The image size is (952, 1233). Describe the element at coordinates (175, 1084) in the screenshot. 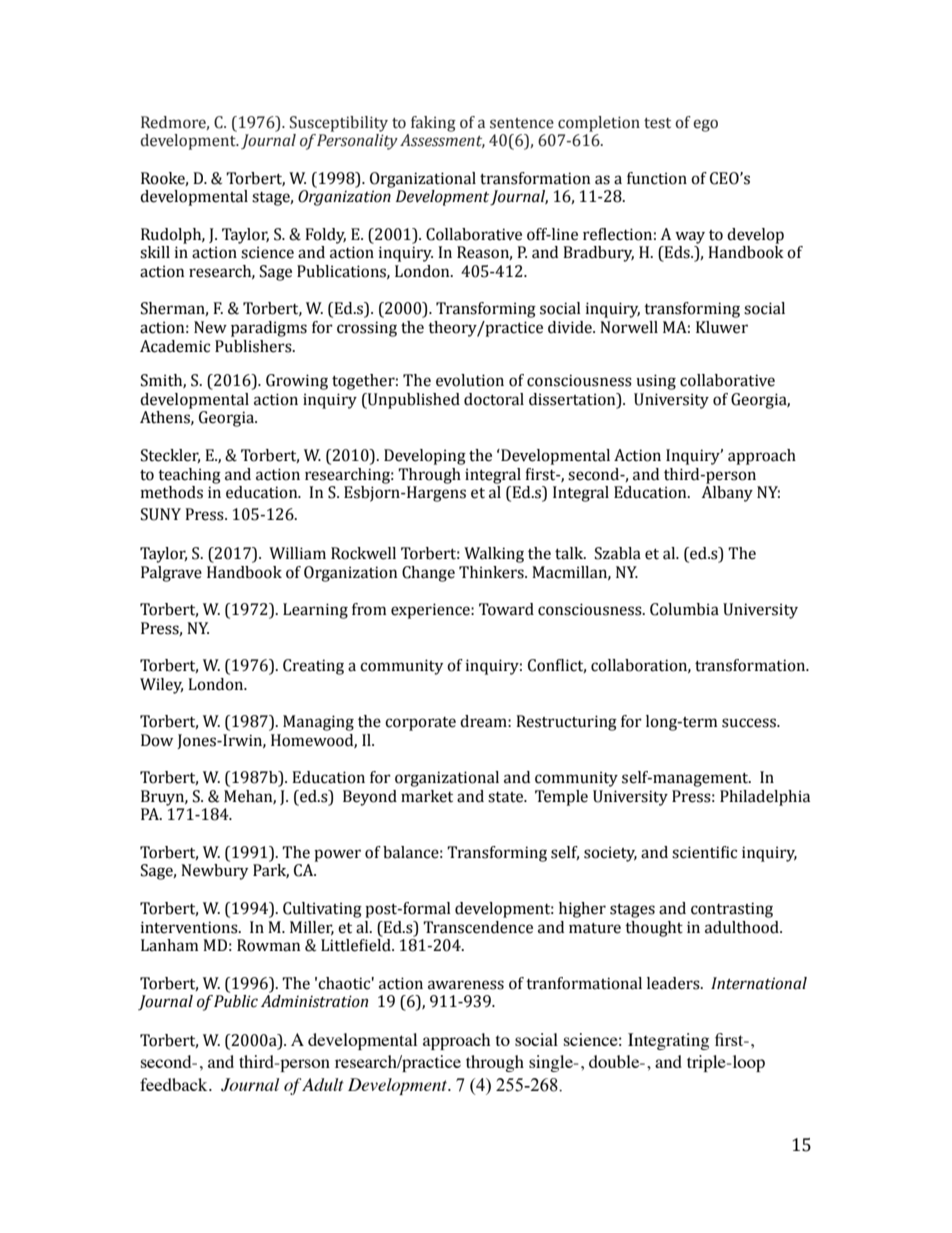

I see `feedback` at that location.
